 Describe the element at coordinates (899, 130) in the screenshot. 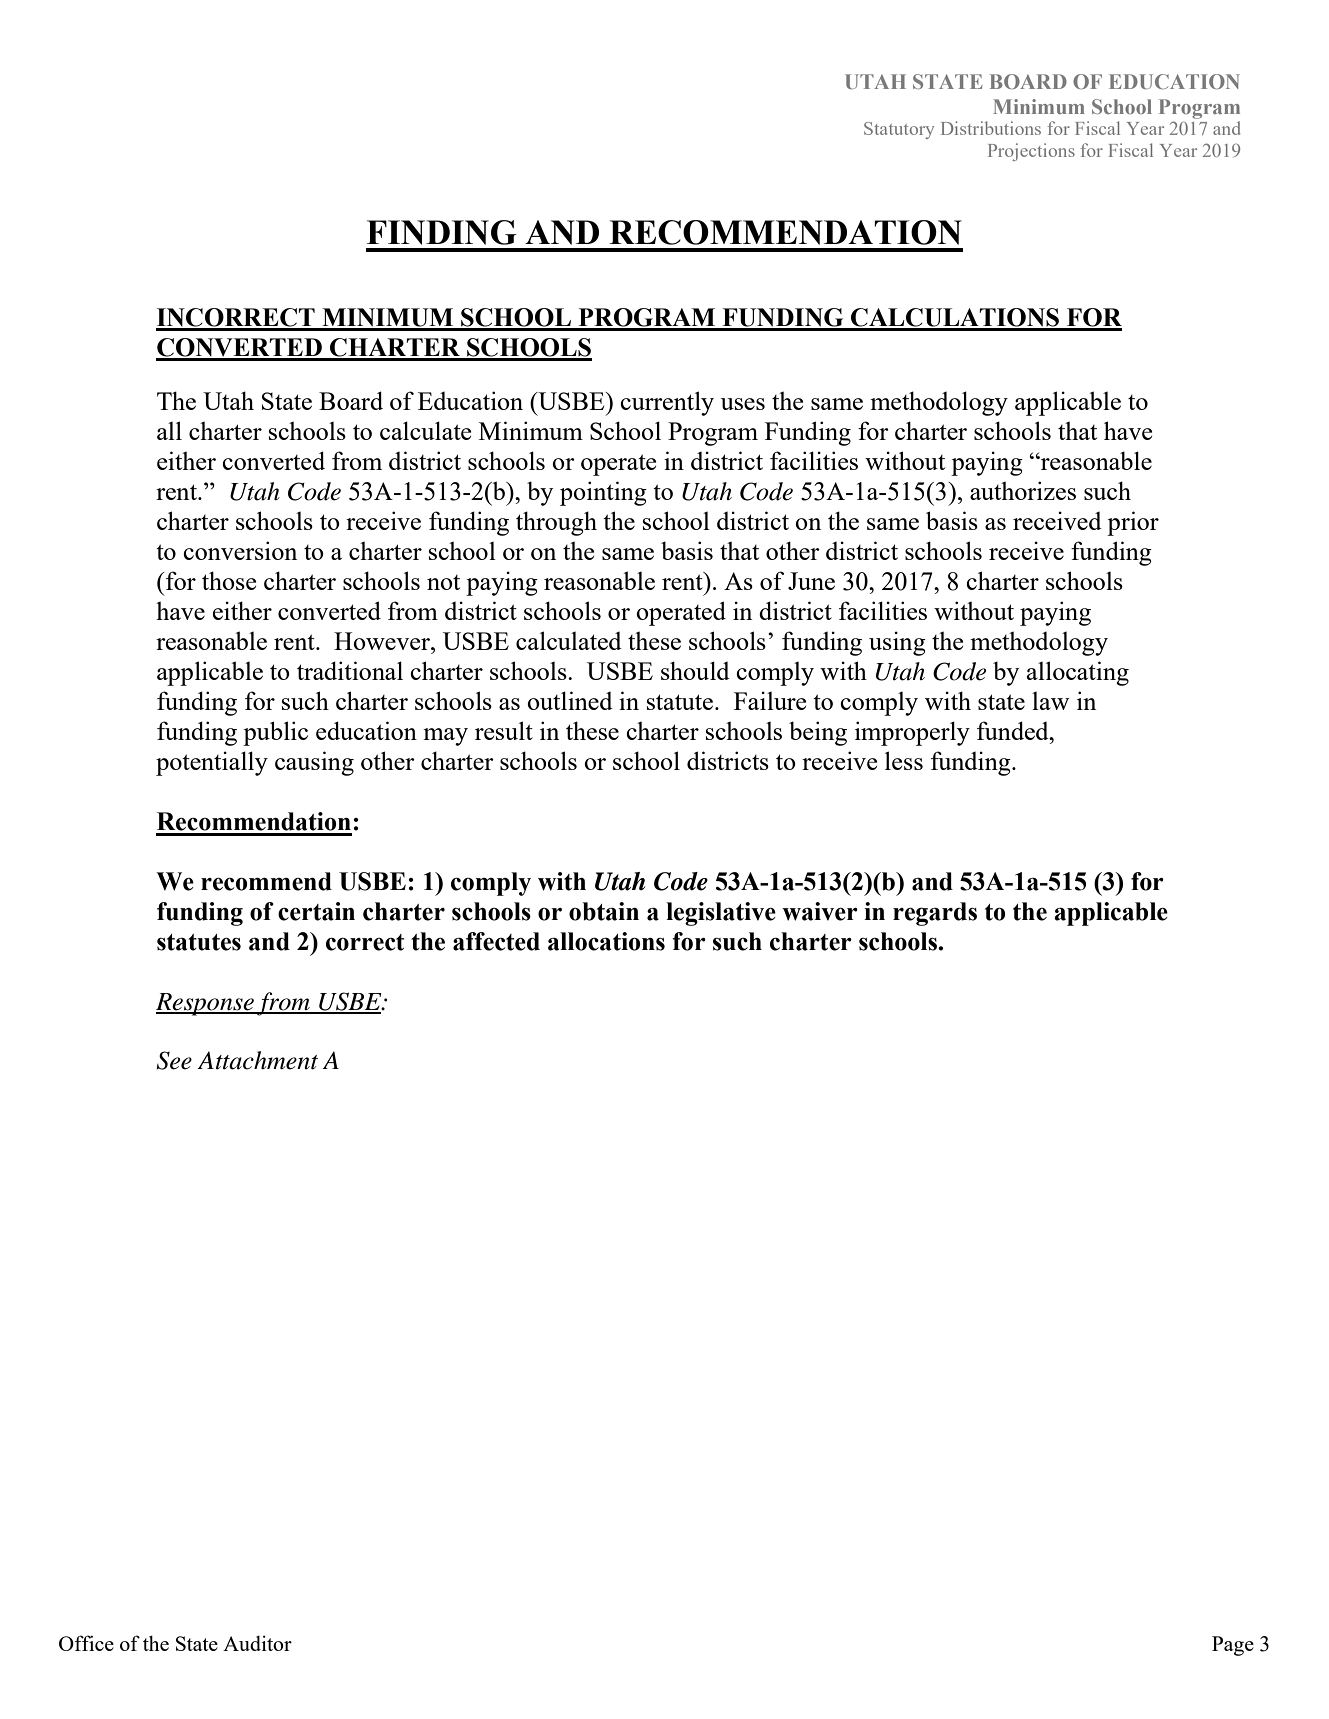

I see `Statutory` at that location.
